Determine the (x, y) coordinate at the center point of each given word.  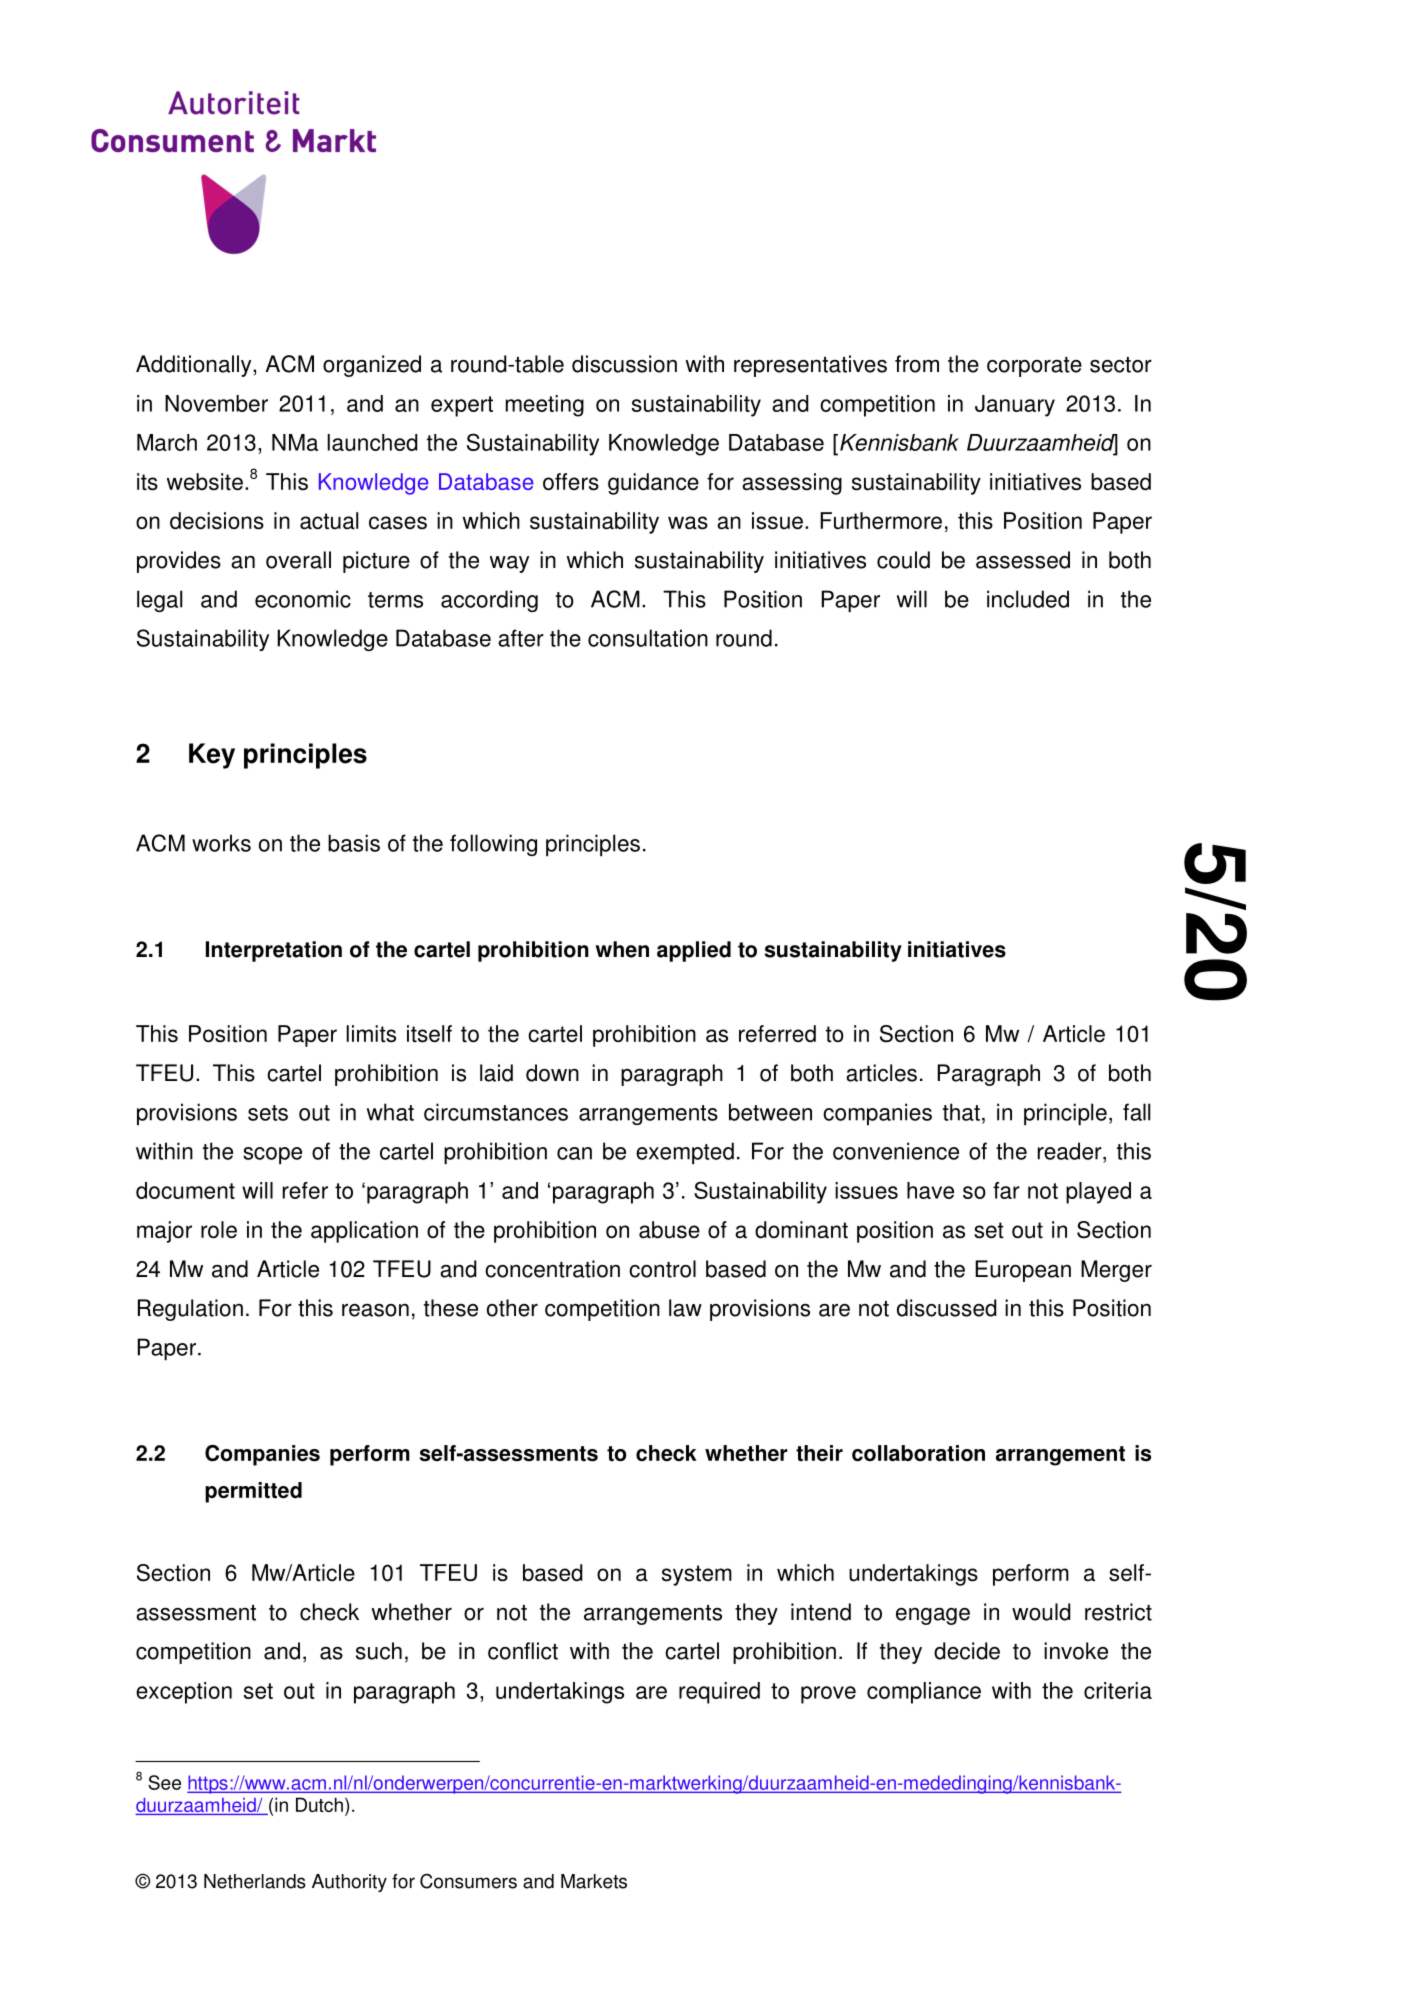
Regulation (190, 1310)
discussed (947, 1308)
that (961, 1112)
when (622, 949)
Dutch (319, 1804)
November (216, 403)
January (1015, 406)
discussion (624, 364)
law (685, 1308)
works (221, 843)
